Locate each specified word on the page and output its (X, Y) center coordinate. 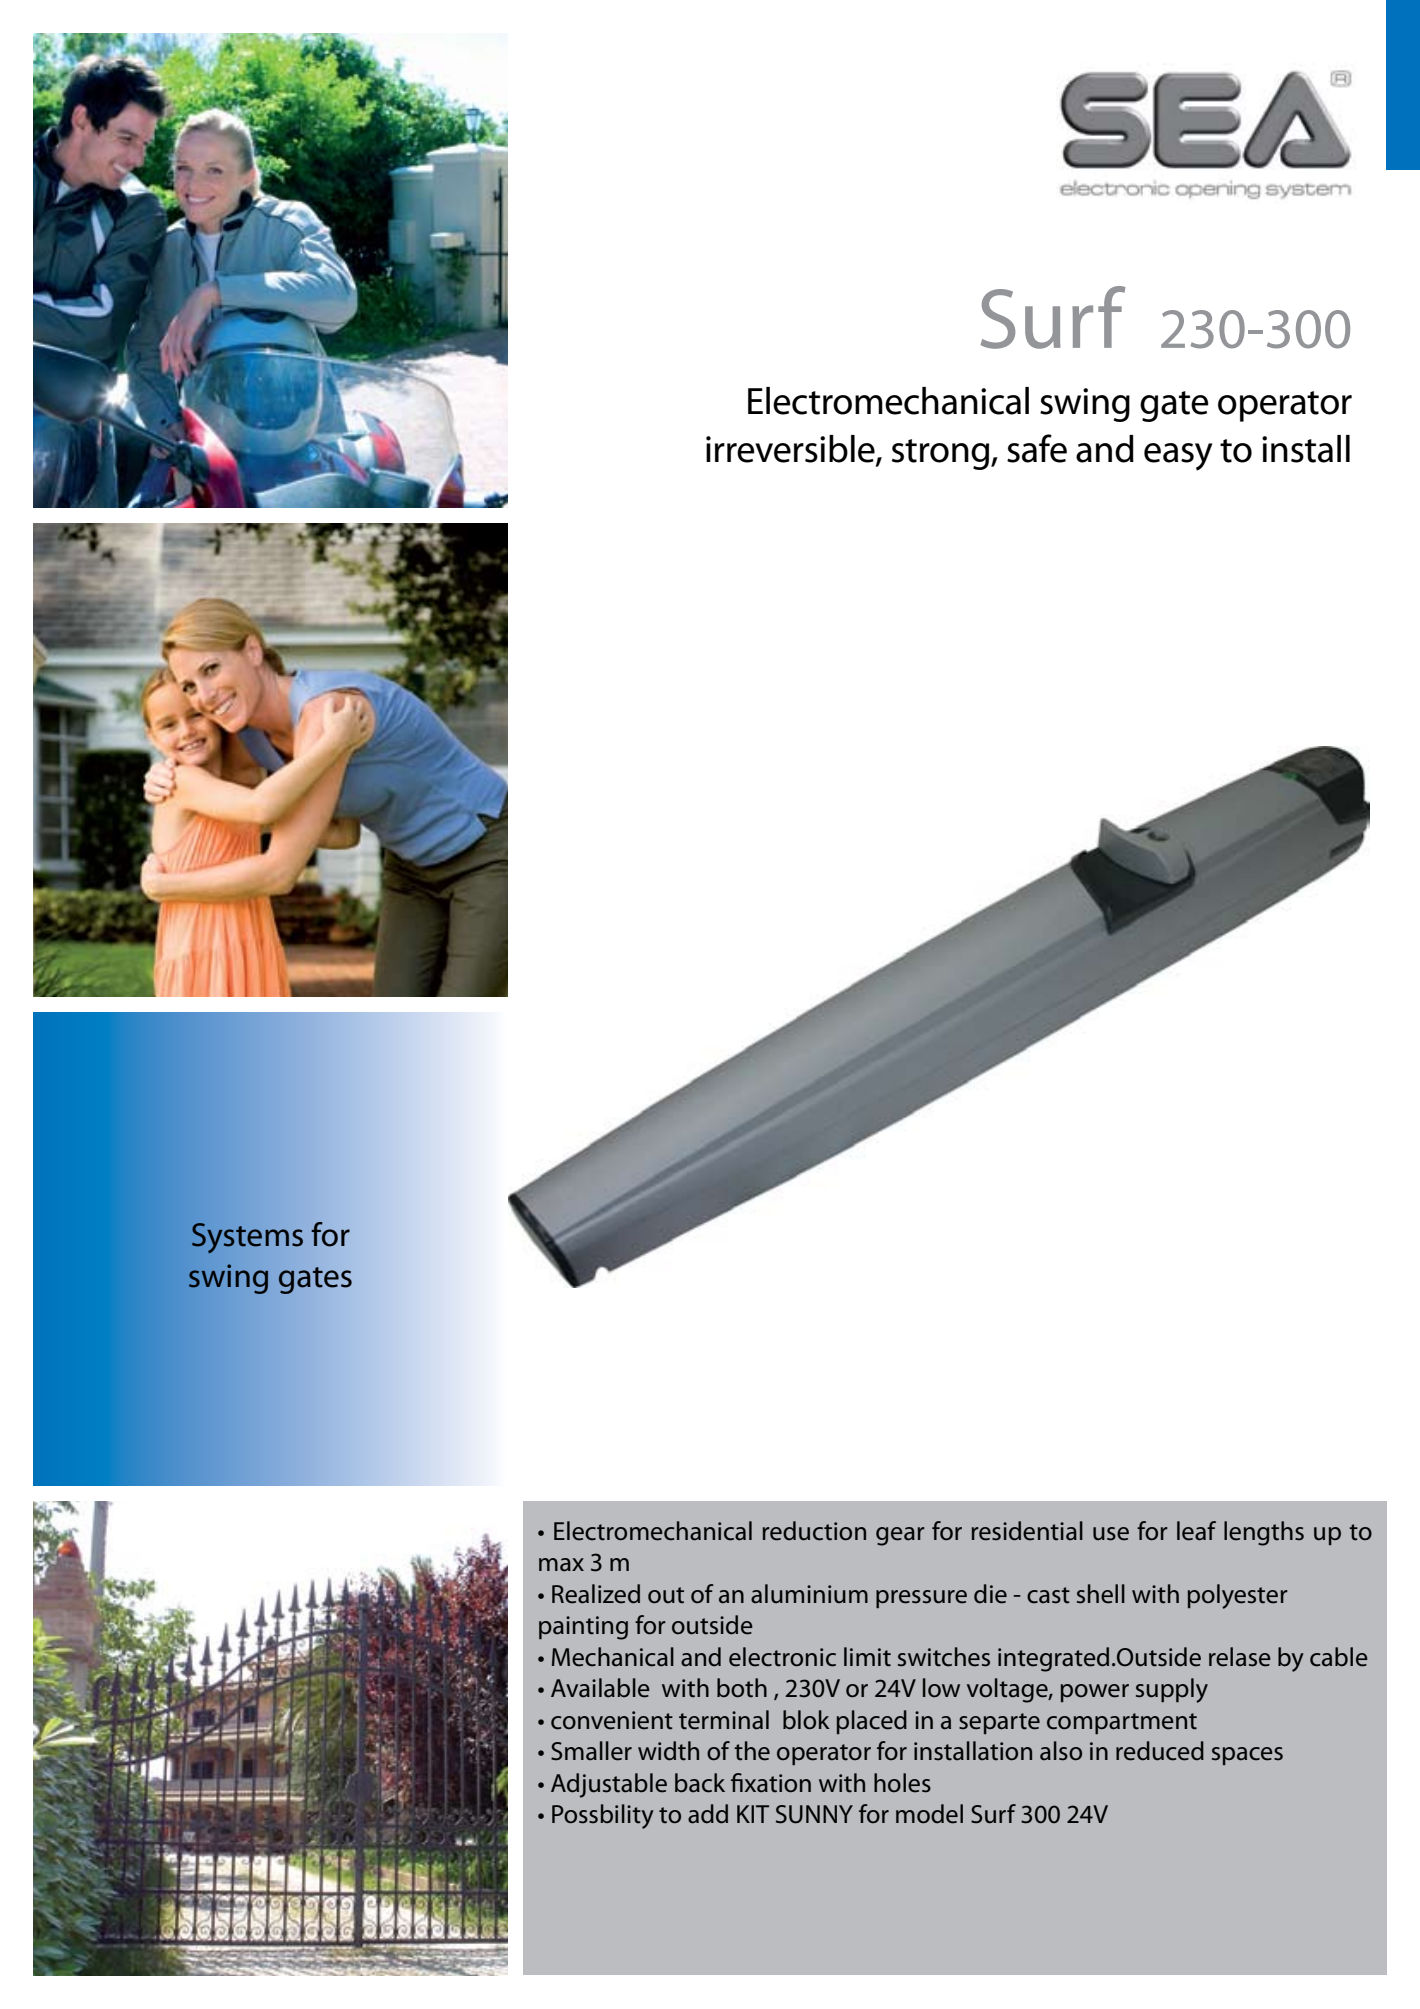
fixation (771, 1783)
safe (1037, 448)
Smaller (591, 1751)
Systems (247, 1238)
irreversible (791, 449)
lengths (1264, 1533)
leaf (1196, 1531)
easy (1178, 457)
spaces (1247, 1756)
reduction (814, 1531)
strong (942, 454)
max (561, 1564)
